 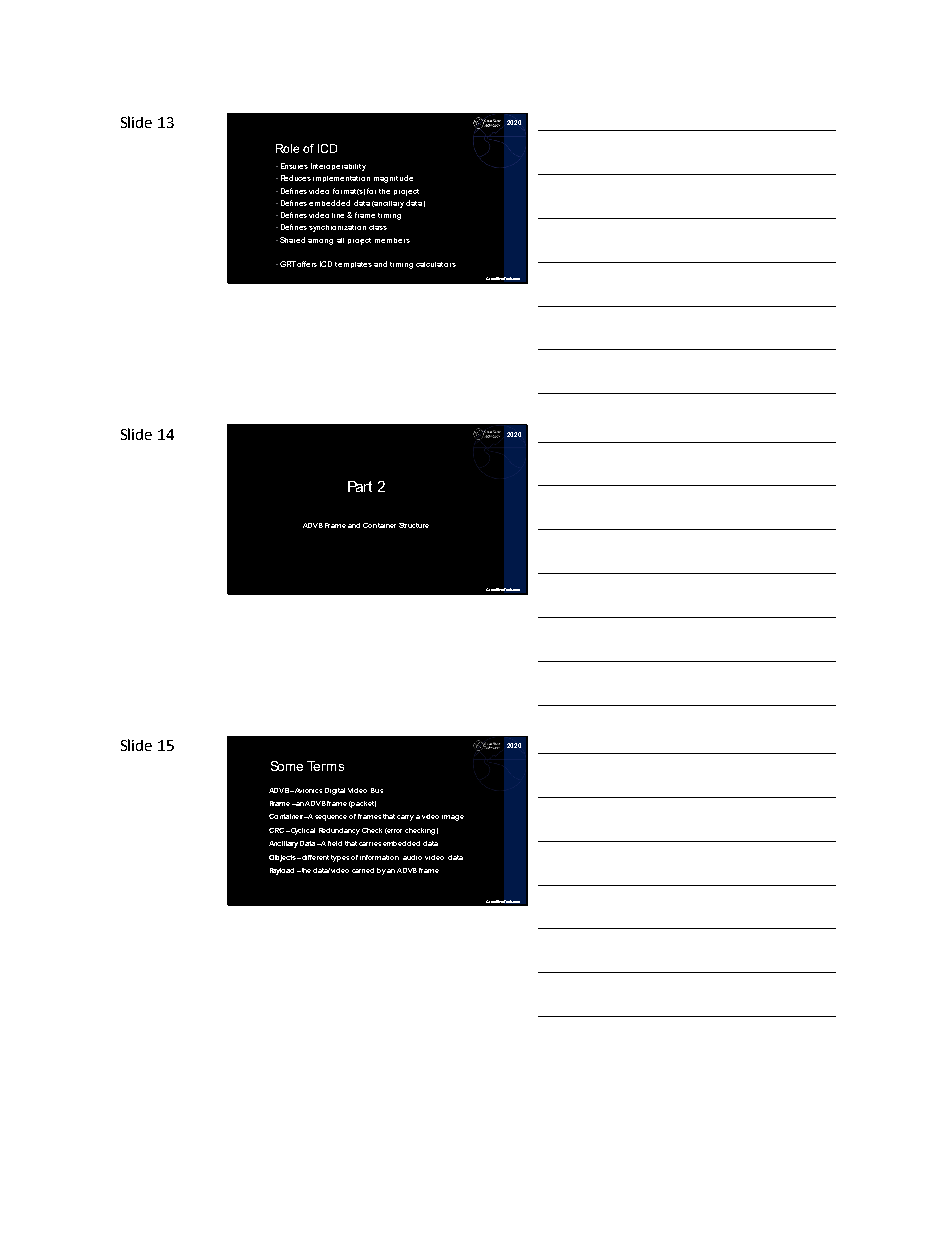 What do you see at coordinates (341, 179) in the screenshot?
I see `implementation` at bounding box center [341, 179].
